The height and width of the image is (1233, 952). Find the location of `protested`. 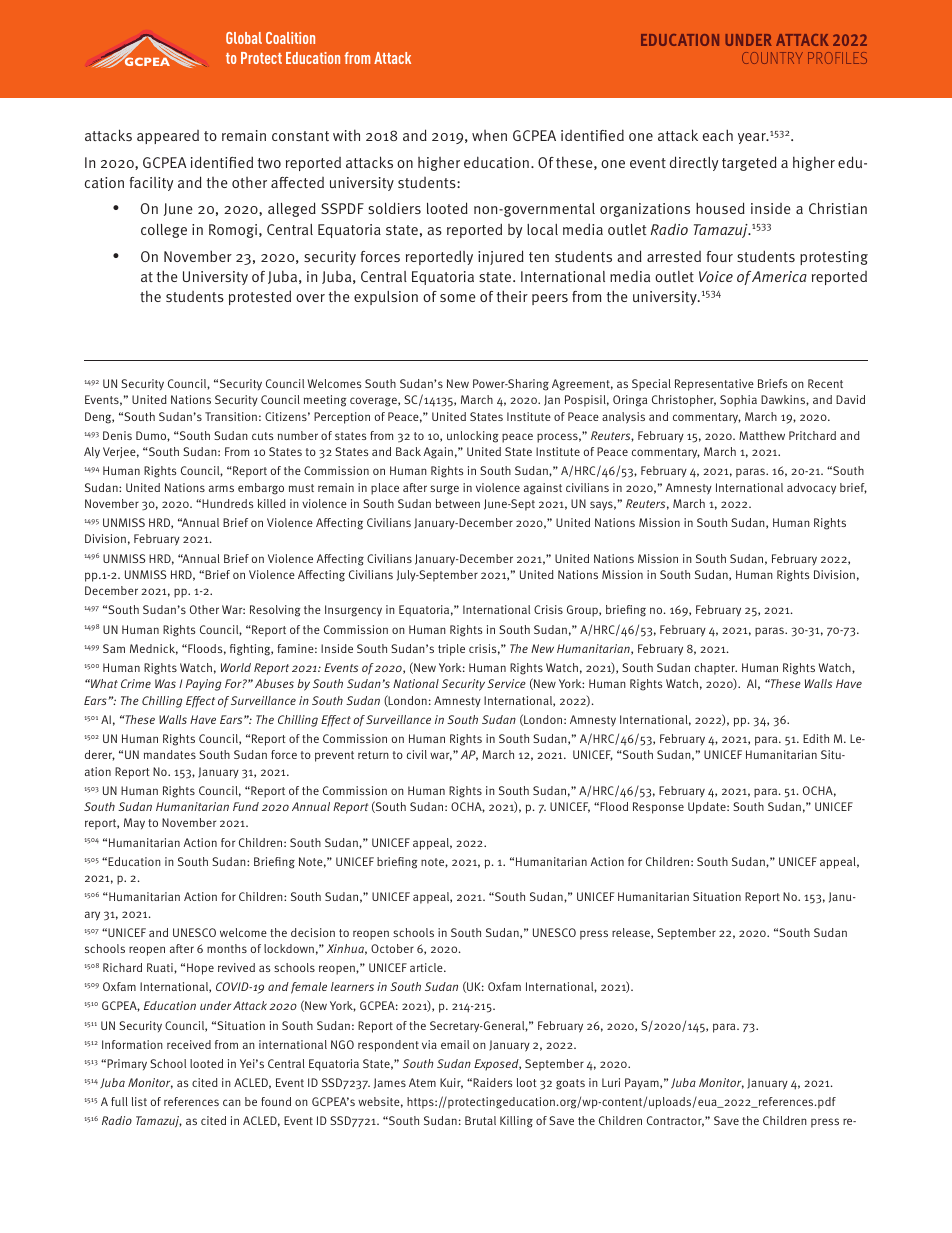

protested is located at coordinates (260, 298).
